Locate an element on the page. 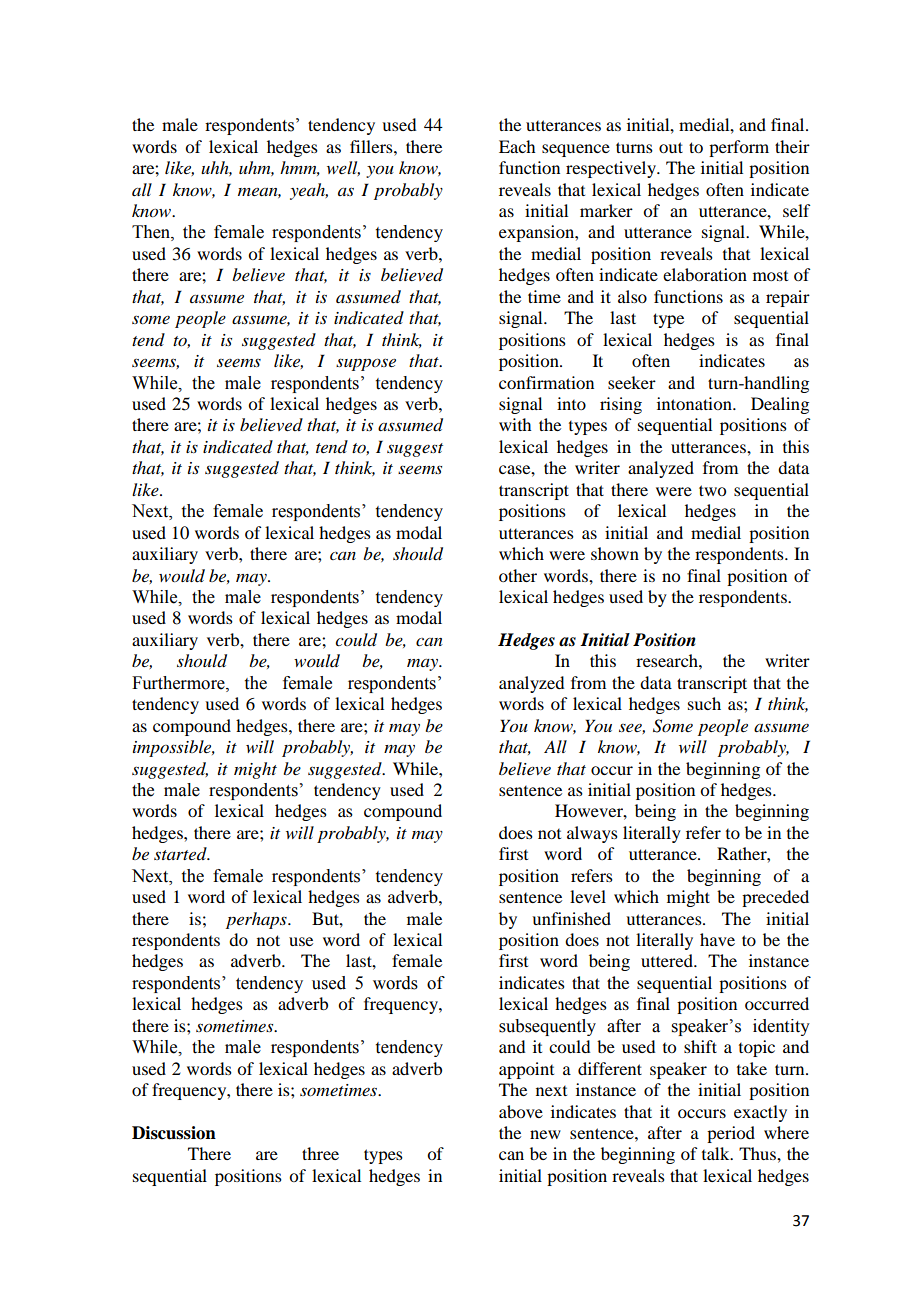 This page has height=1308, width=924. with is located at coordinates (515, 424).
